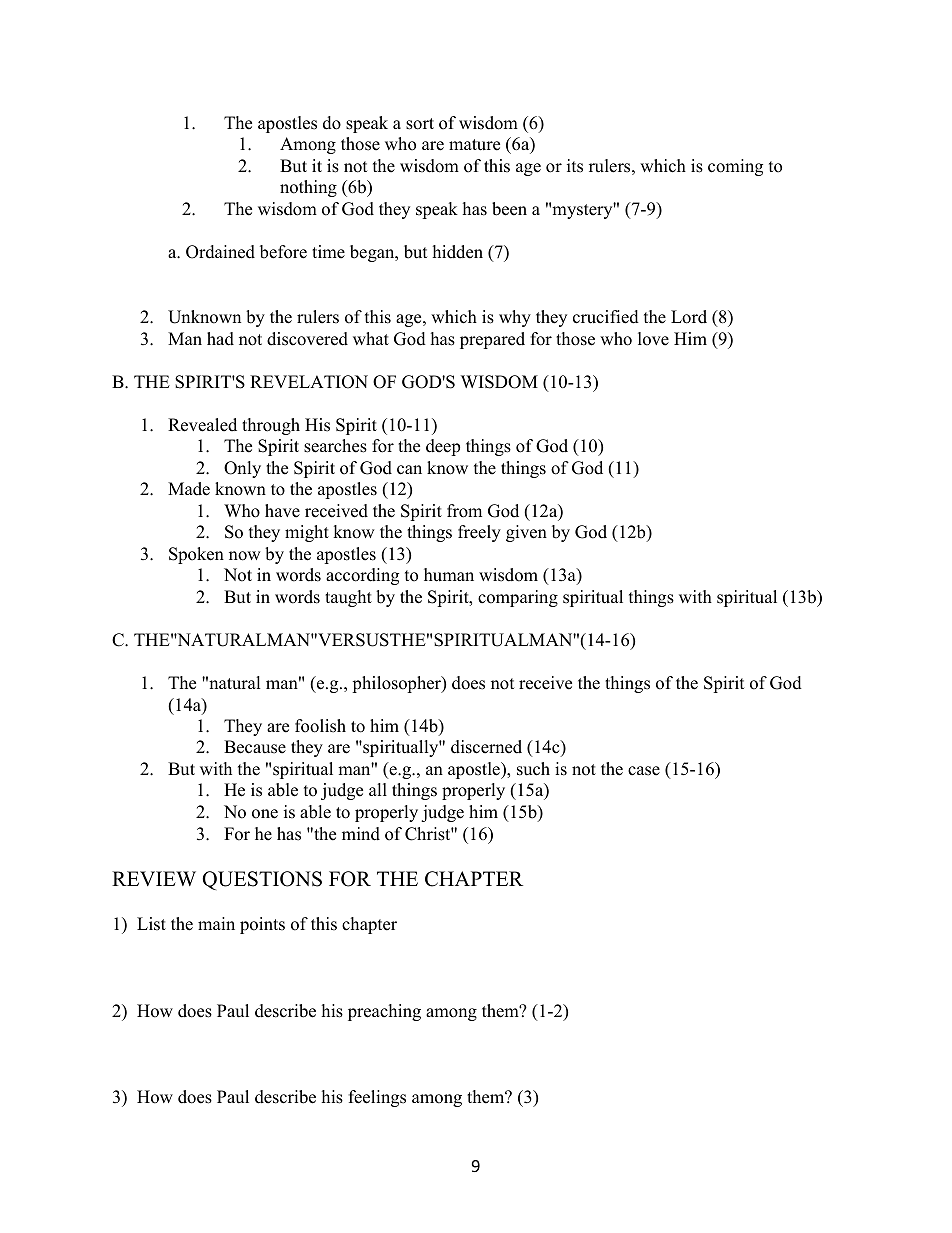 This document has height=1233, width=952. Describe the element at coordinates (644, 771) in the document. I see `case` at that location.
